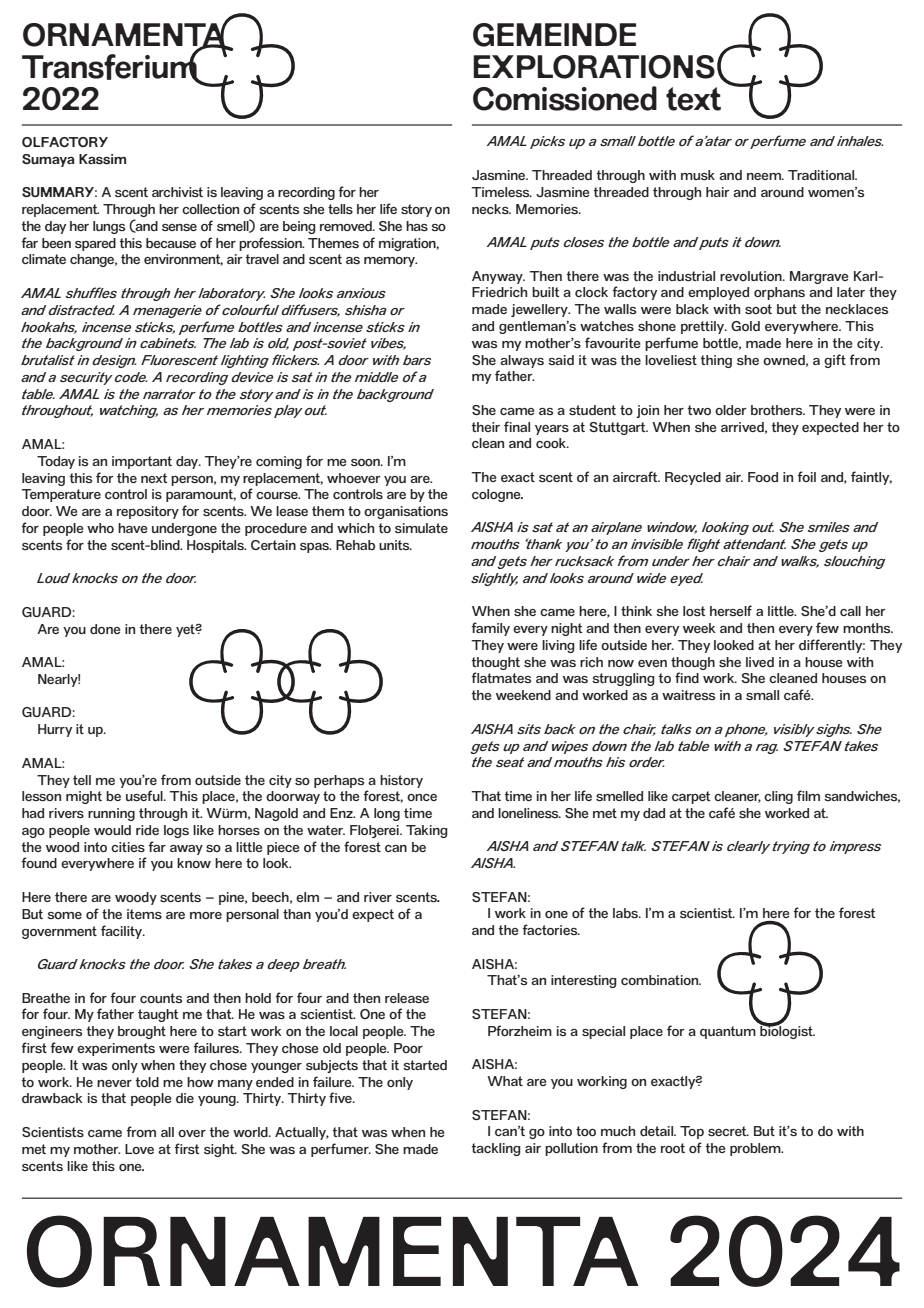 Image resolution: width=924 pixels, height=1308 pixels. What do you see at coordinates (529, 729) in the page?
I see `sits` at bounding box center [529, 729].
